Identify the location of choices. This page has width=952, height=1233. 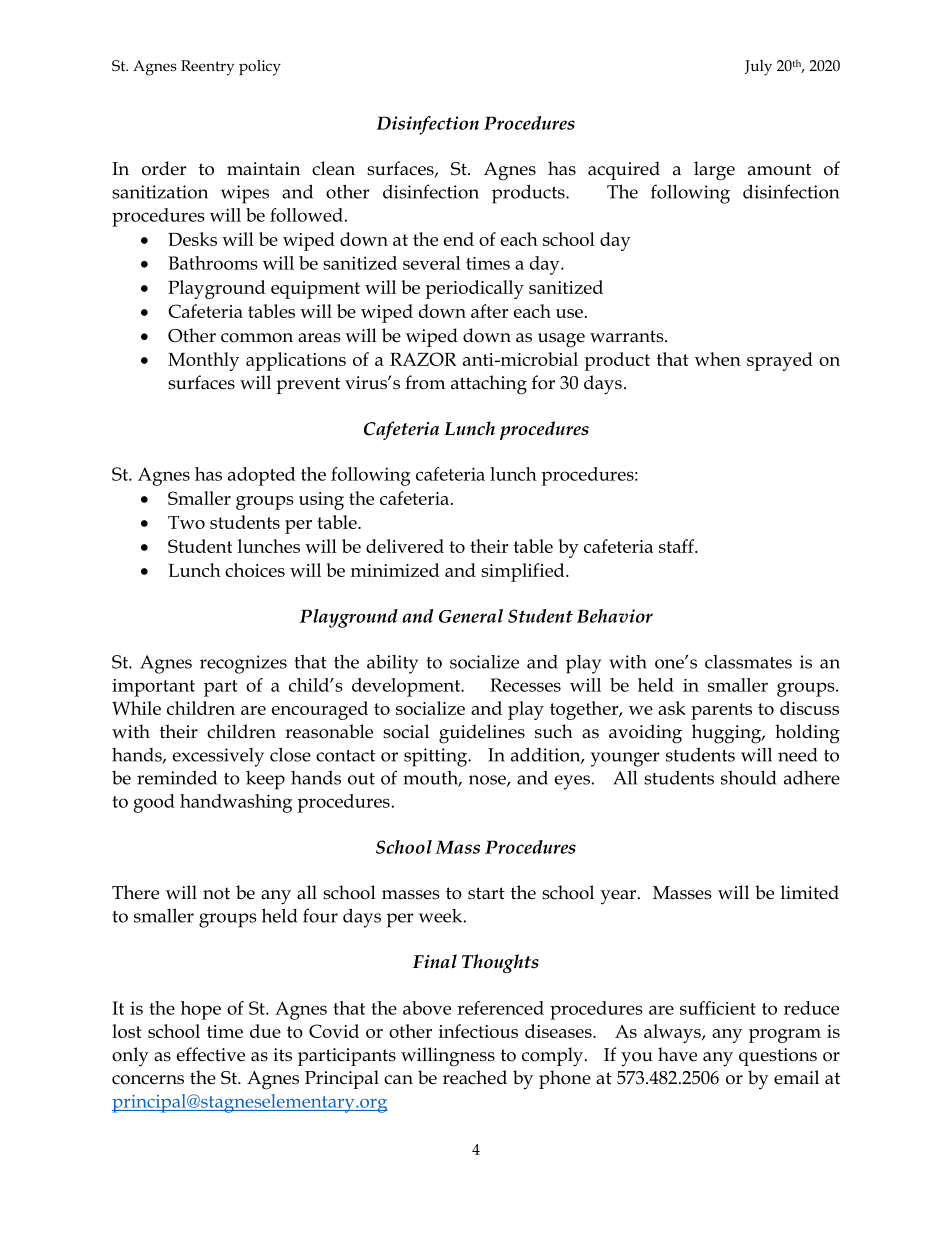
(255, 570).
